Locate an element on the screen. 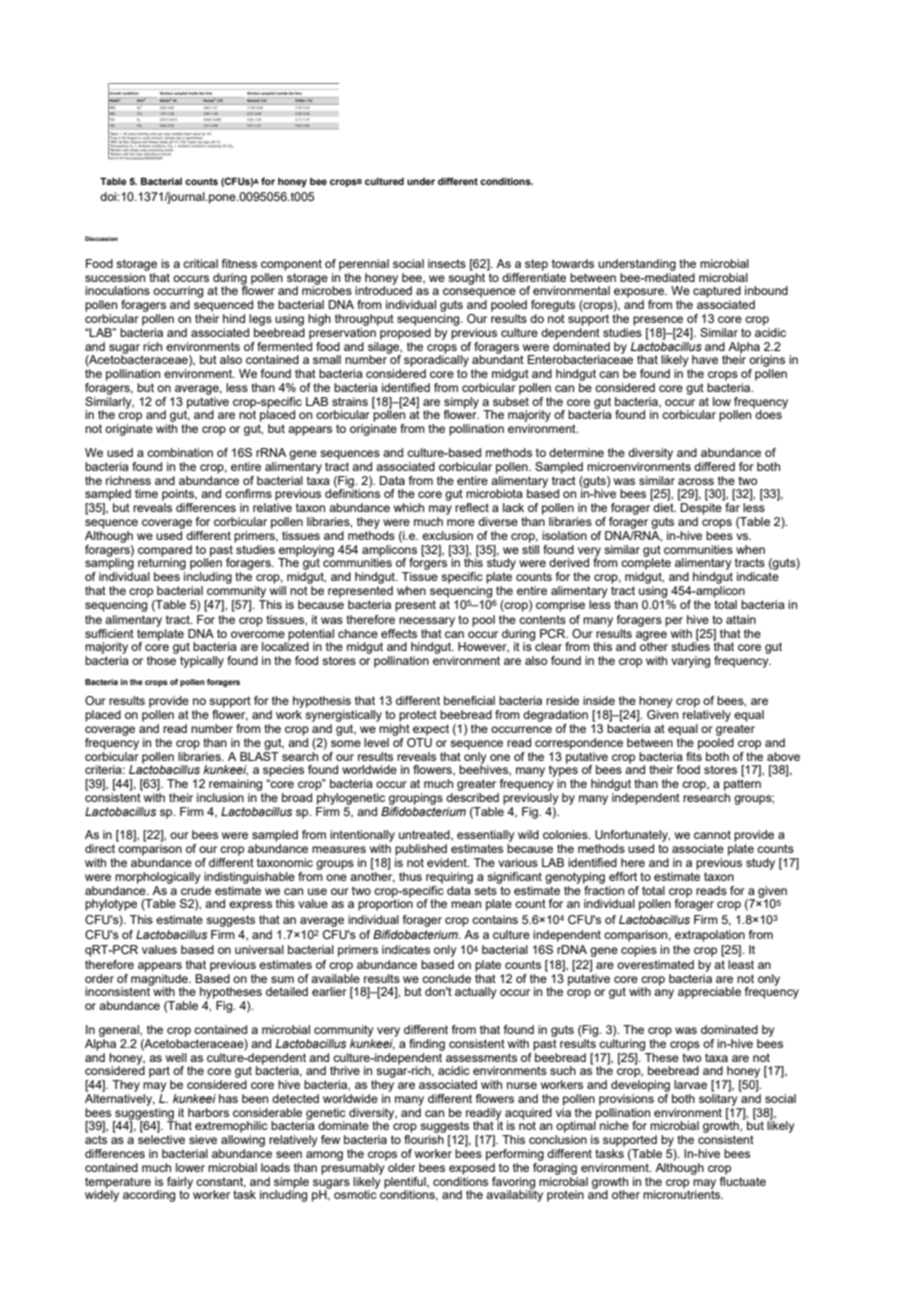  magnitude is located at coordinates (160, 979).
